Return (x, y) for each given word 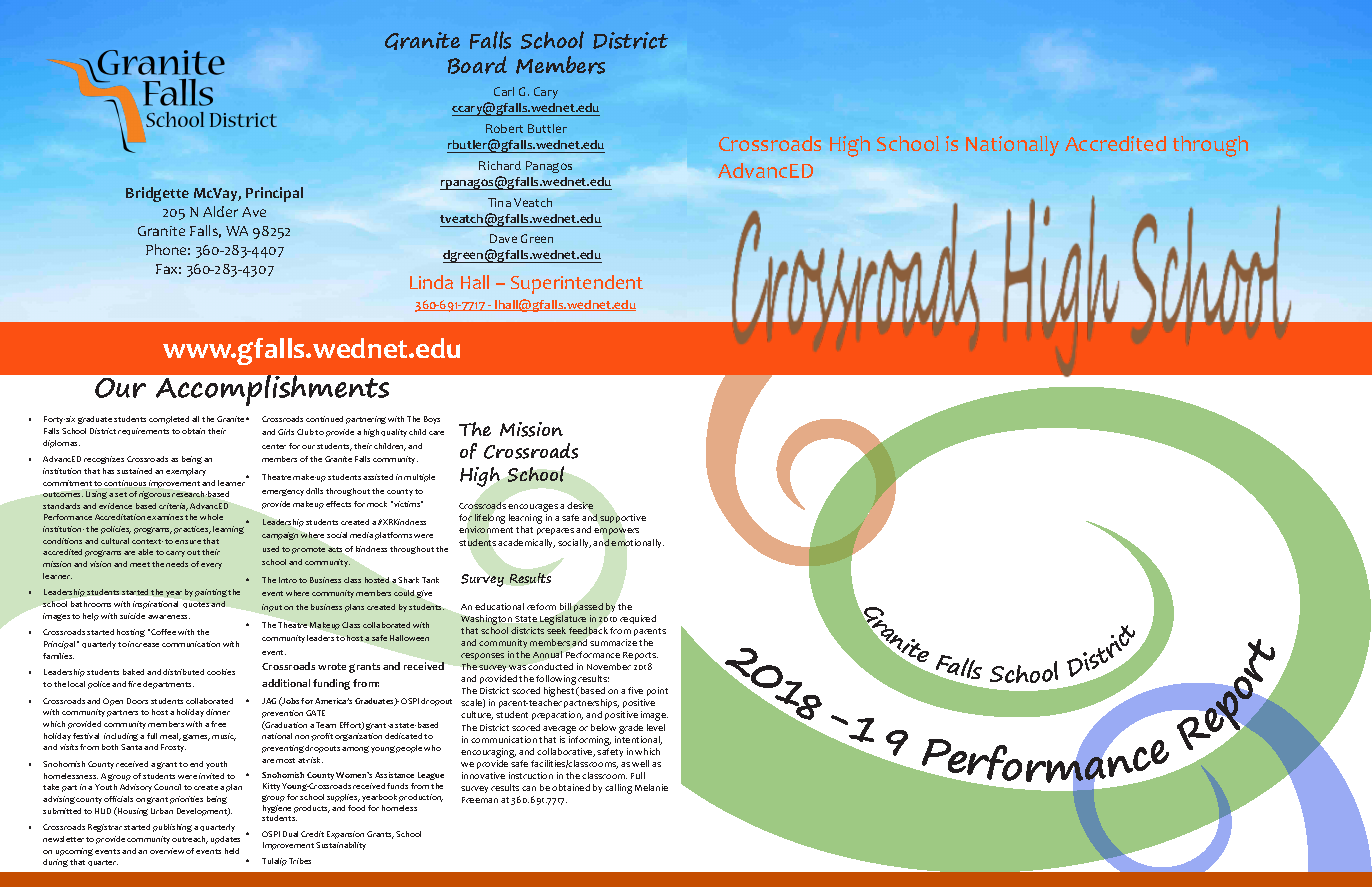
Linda (431, 282)
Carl (504, 91)
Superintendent (577, 284)
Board (477, 65)
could (404, 593)
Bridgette (157, 194)
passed (588, 607)
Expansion (345, 835)
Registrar (105, 828)
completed (169, 420)
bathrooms (91, 604)
